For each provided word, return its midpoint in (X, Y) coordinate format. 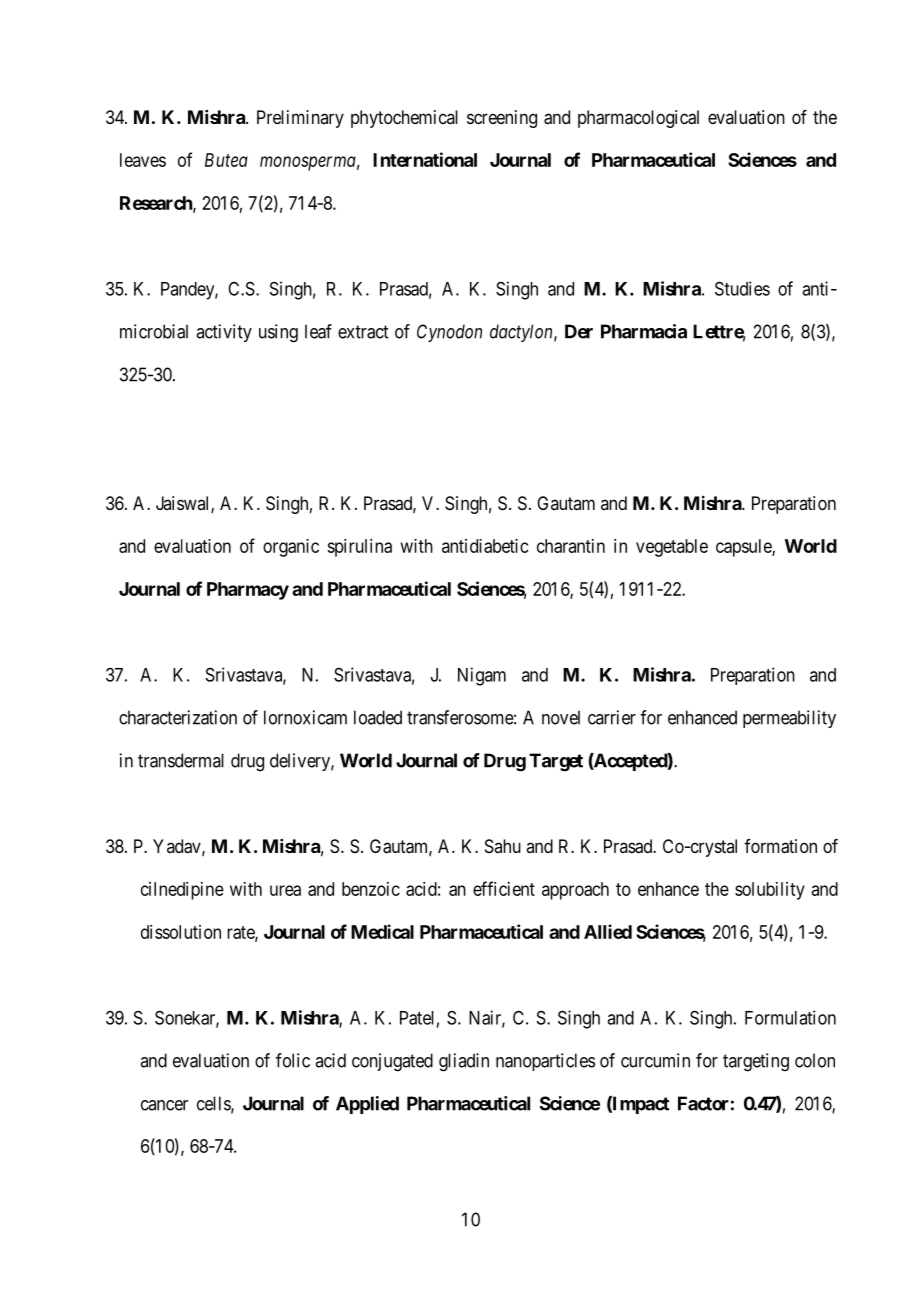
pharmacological (638, 119)
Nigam (482, 676)
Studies (742, 288)
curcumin (655, 1060)
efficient (504, 888)
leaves (143, 160)
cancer (164, 1105)
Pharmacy (248, 591)
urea (285, 890)
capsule (744, 548)
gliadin (464, 1062)
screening (502, 119)
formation (780, 846)
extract (363, 332)
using (278, 333)
